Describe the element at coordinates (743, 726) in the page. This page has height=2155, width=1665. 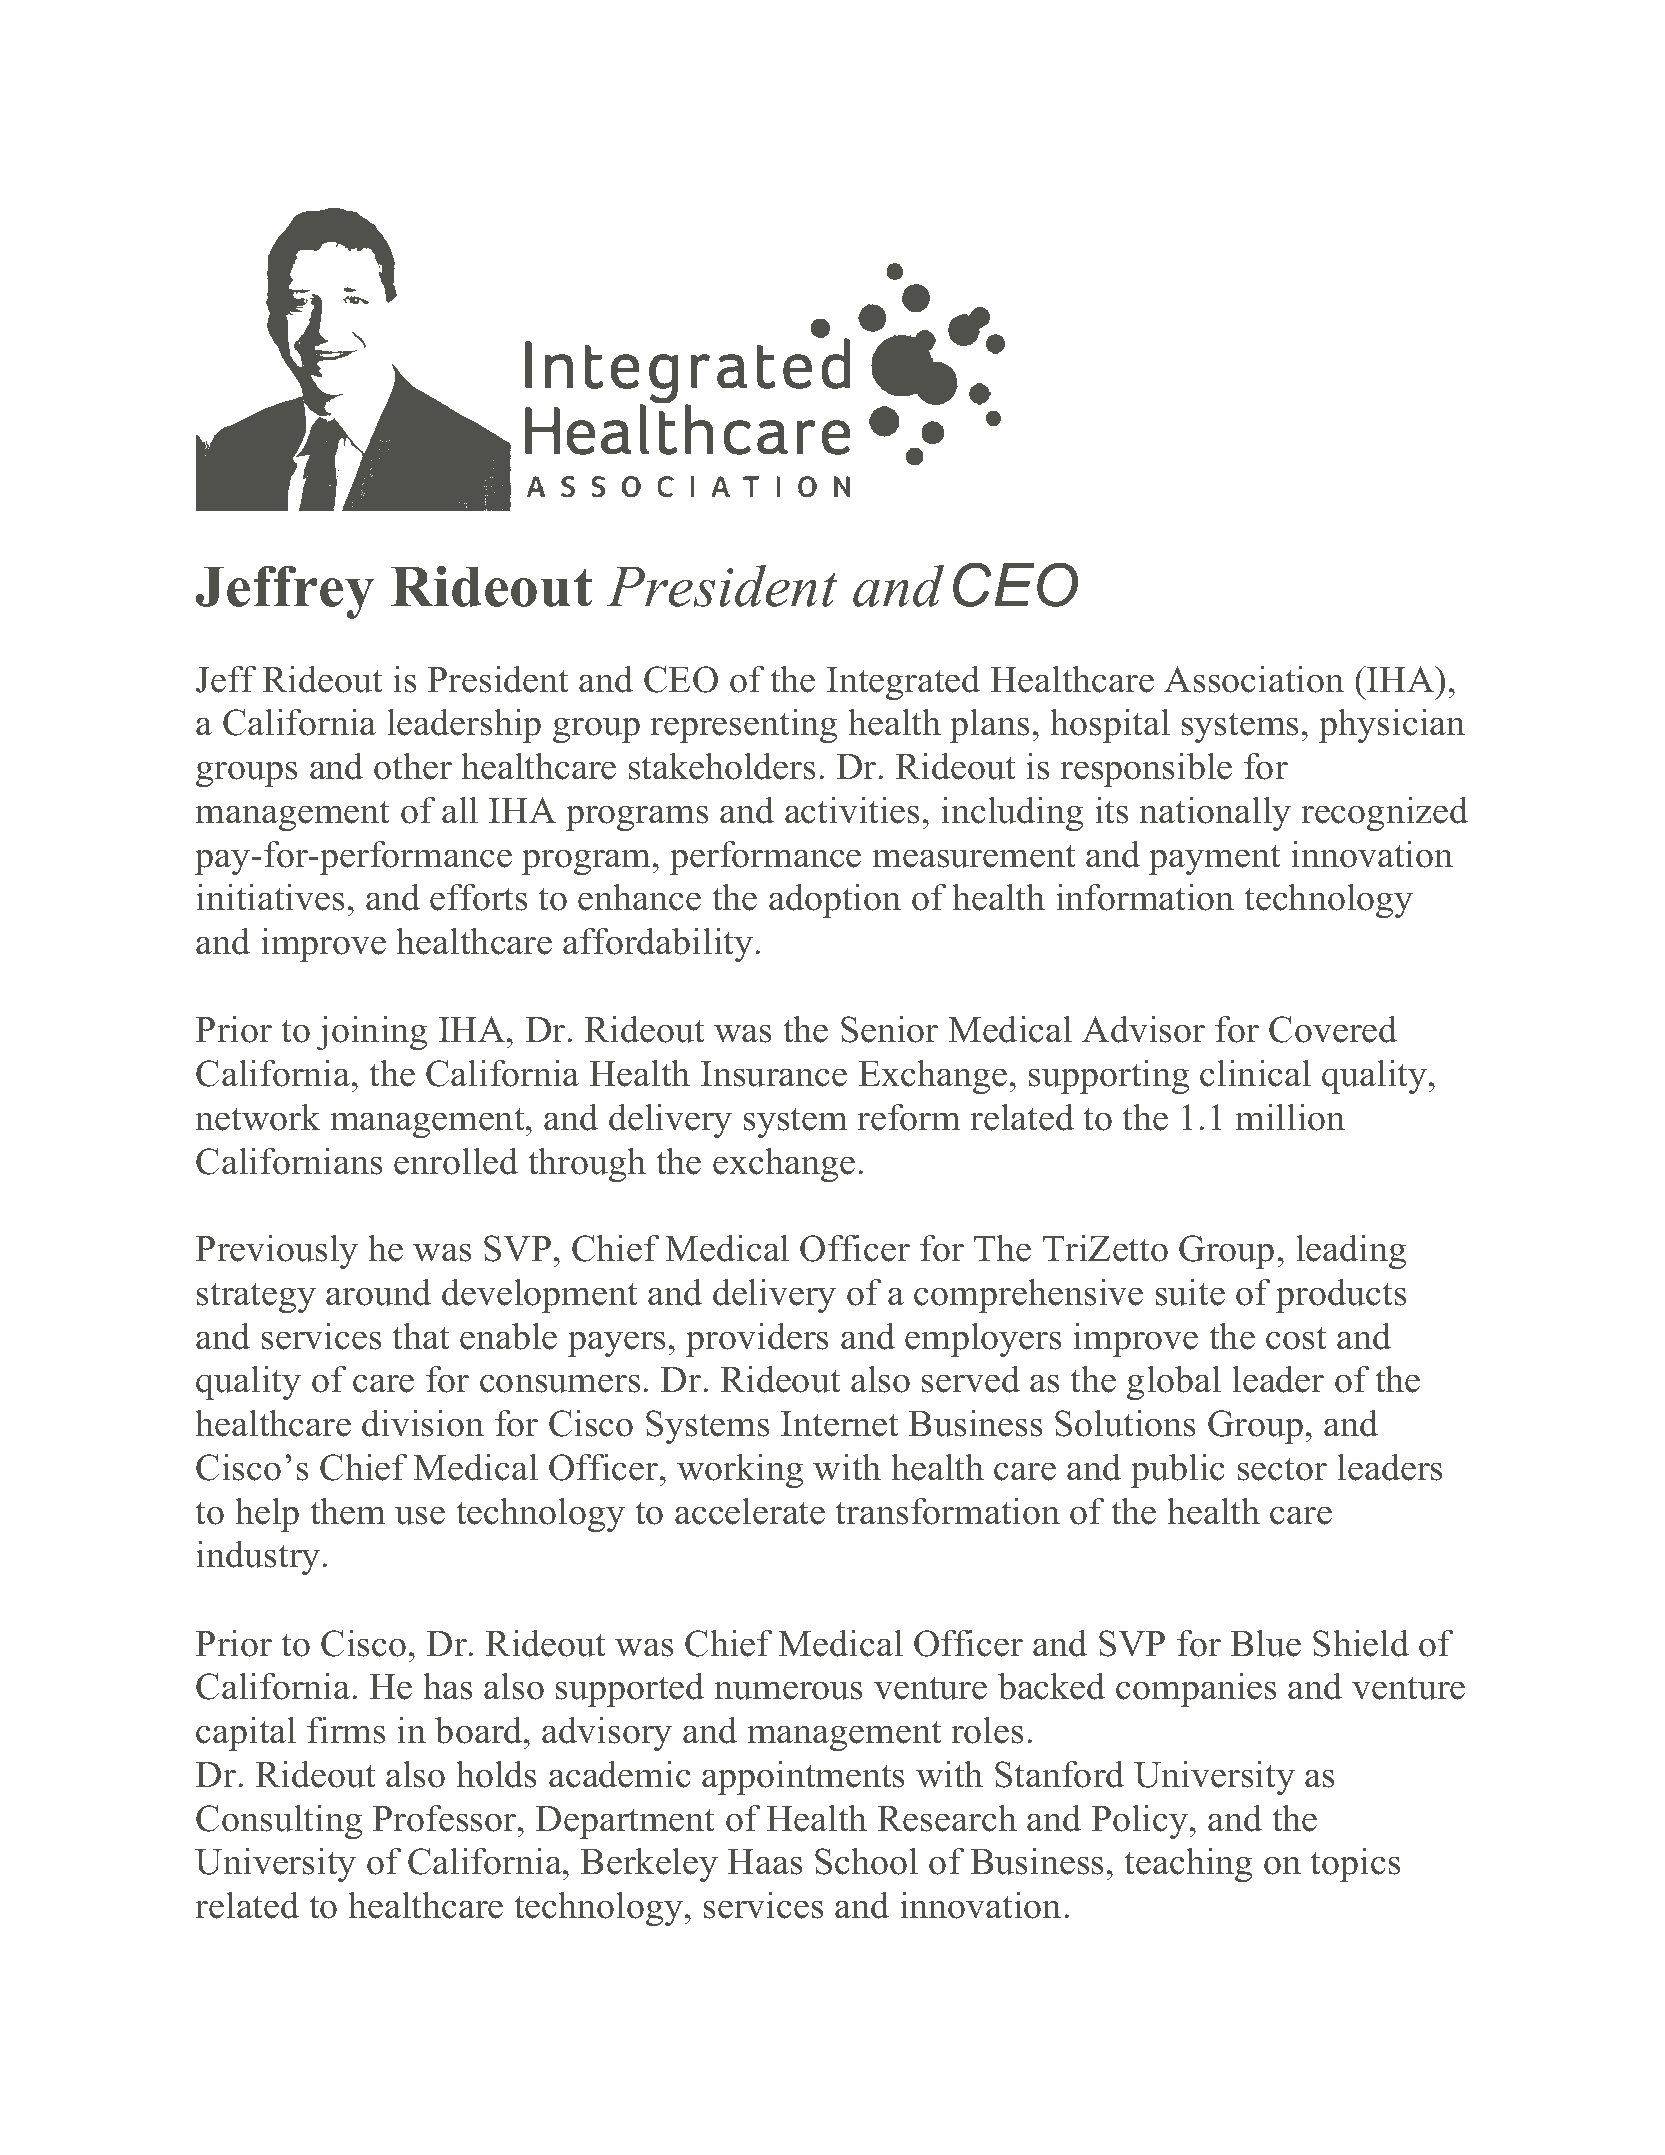
I see `representing` at that location.
